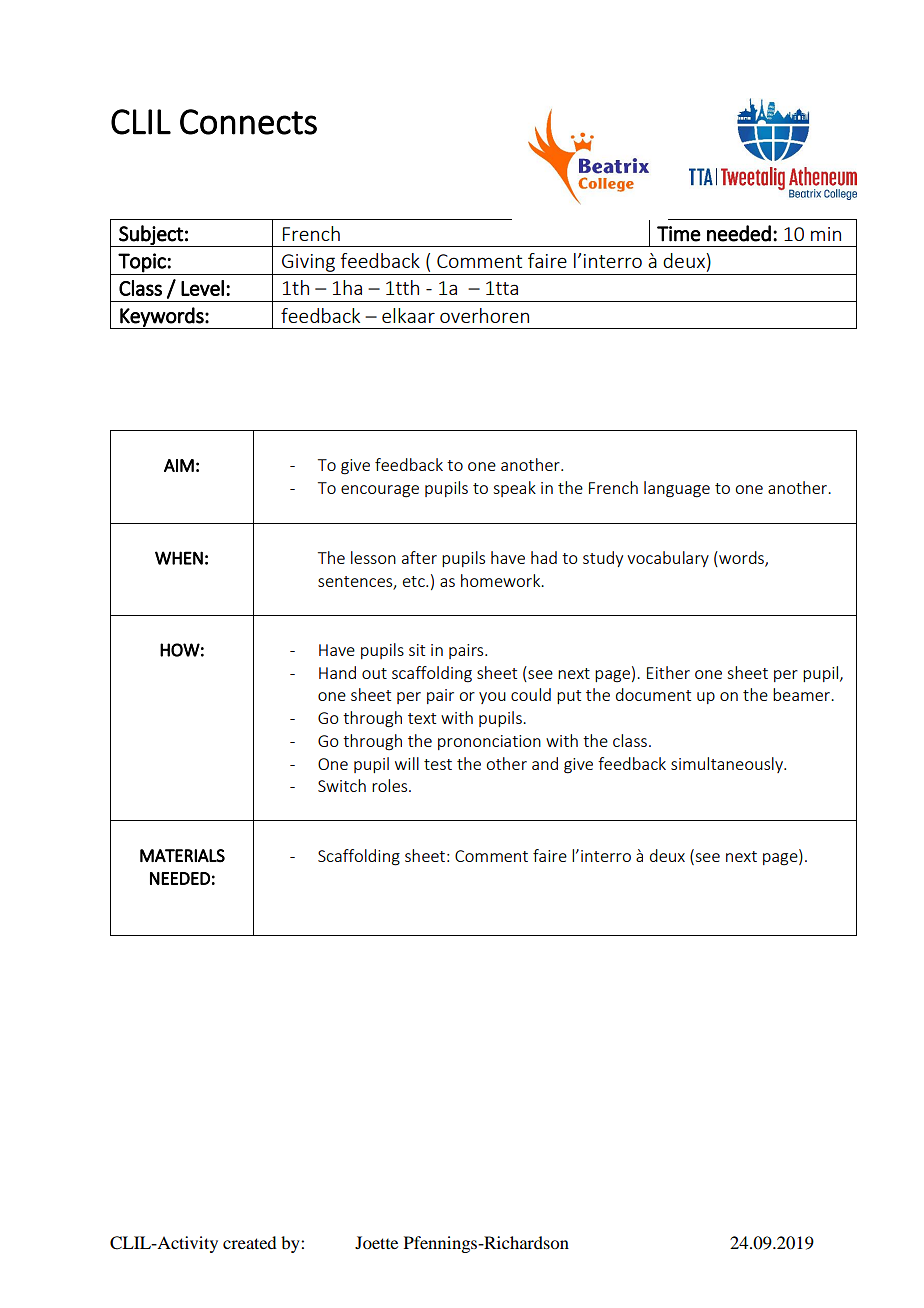 This screenshot has width=924, height=1308. I want to click on AIM, so click(179, 465).
